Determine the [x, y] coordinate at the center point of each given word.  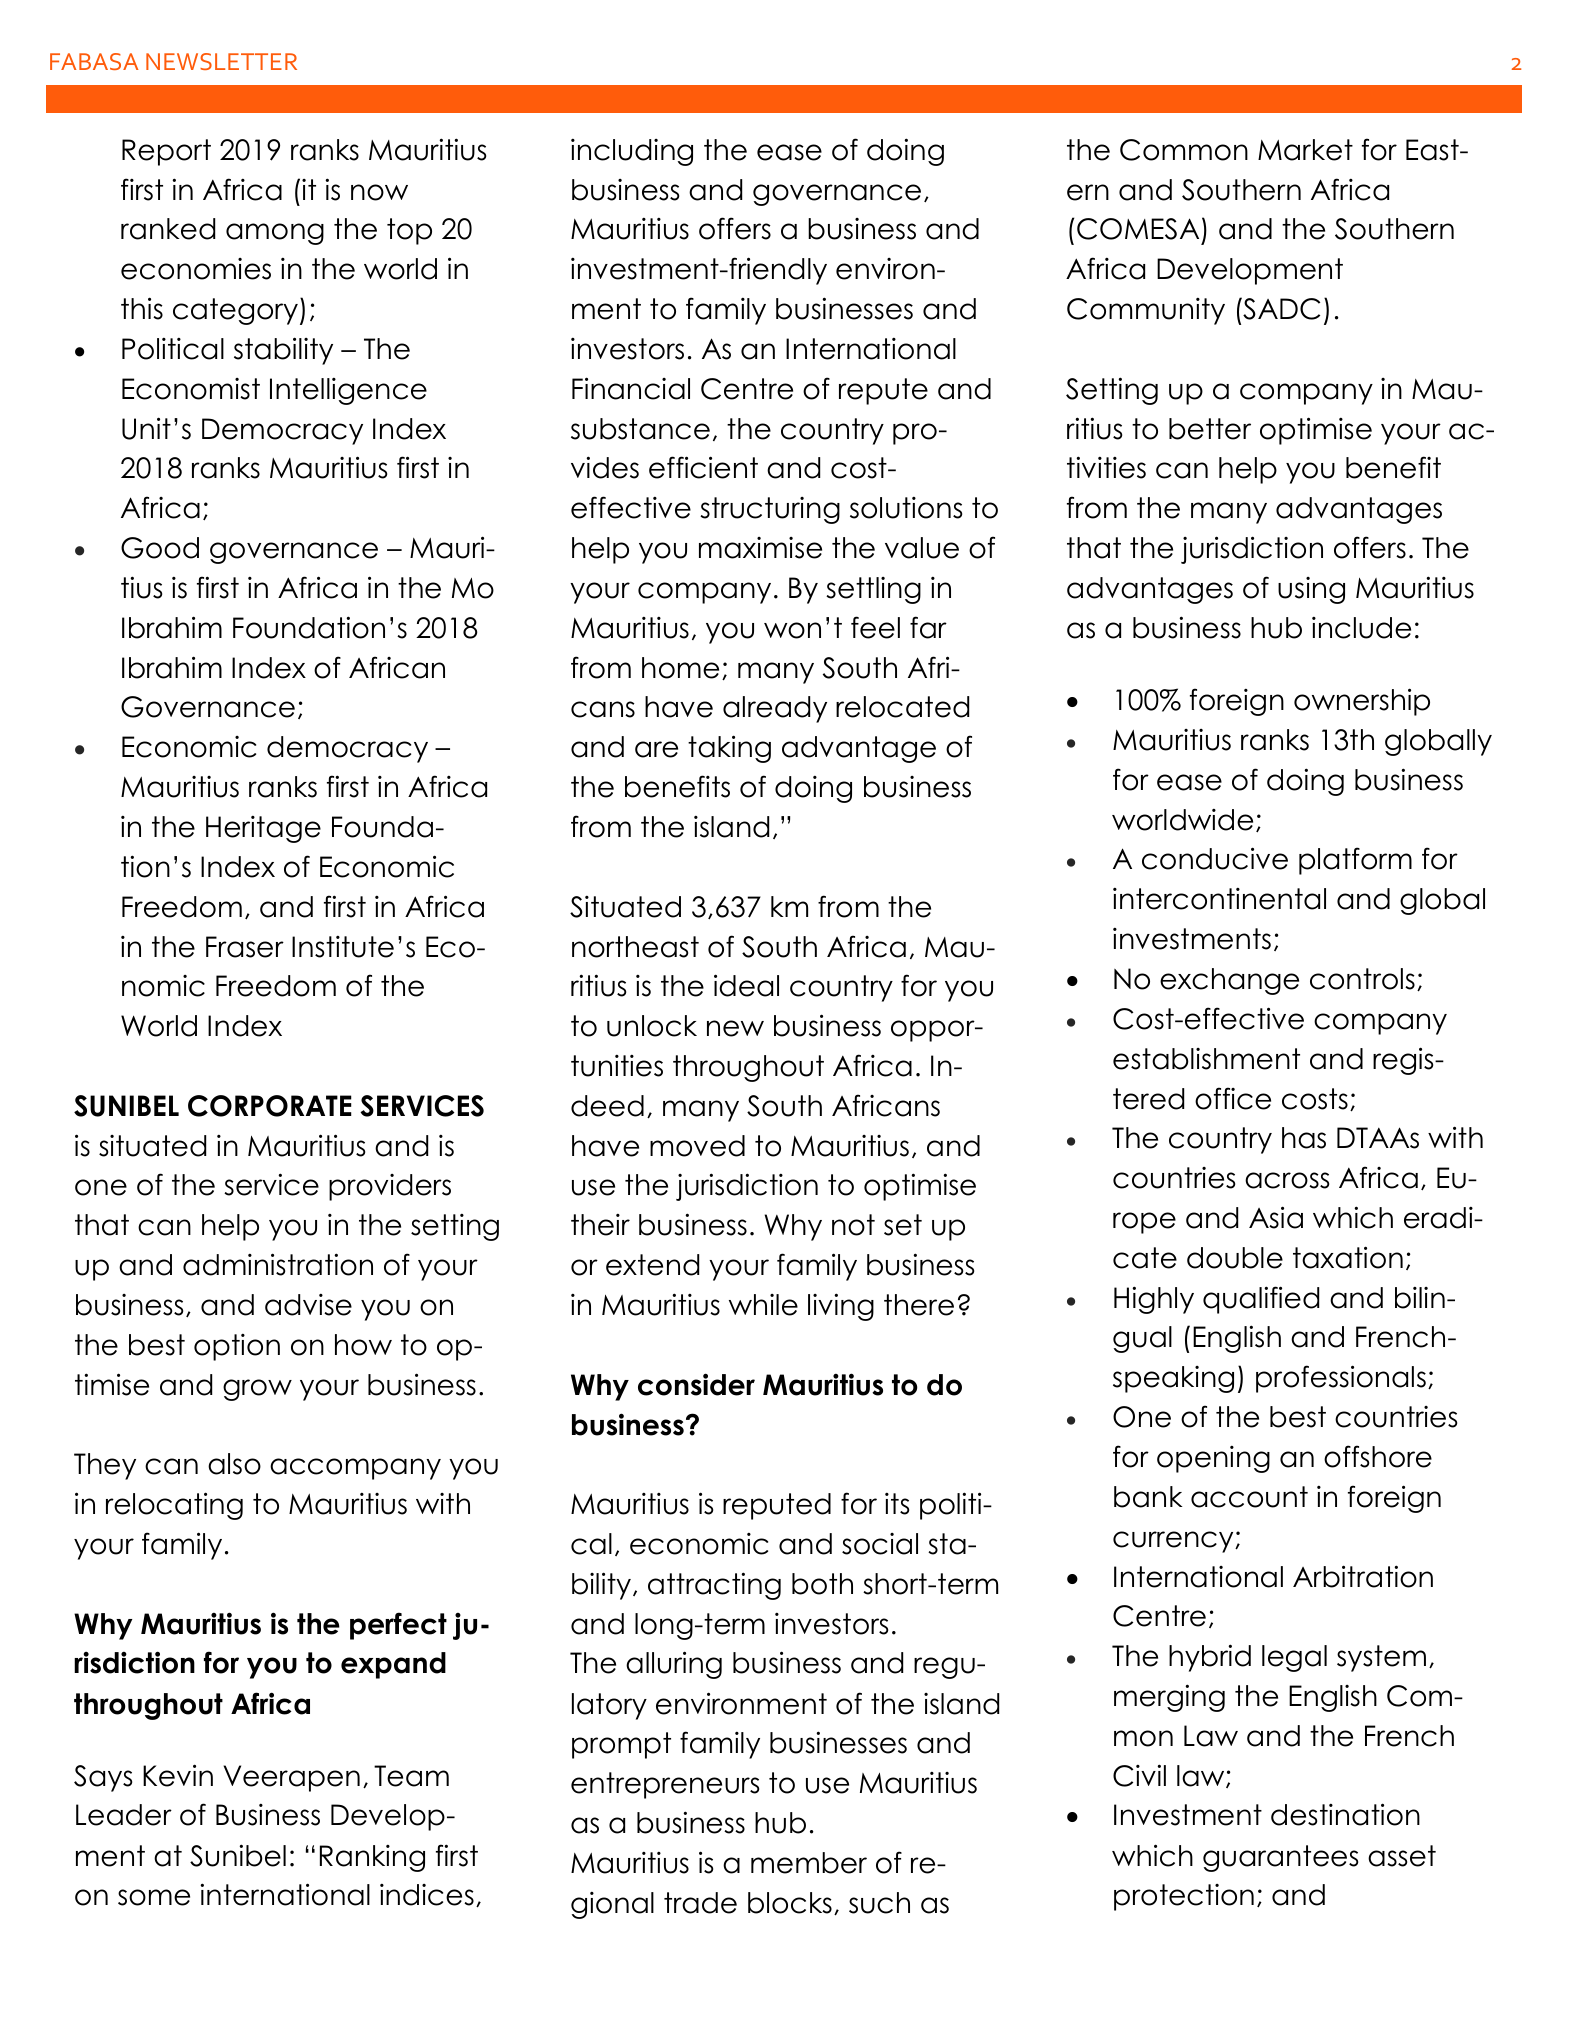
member [809, 1863]
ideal [746, 985]
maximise [760, 548]
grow [257, 1390]
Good [160, 548]
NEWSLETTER [221, 61]
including [632, 152]
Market [1305, 150]
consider [696, 1384]
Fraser [245, 947]
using [1311, 590]
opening [1213, 1459]
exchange [1229, 981]
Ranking [372, 1858]
